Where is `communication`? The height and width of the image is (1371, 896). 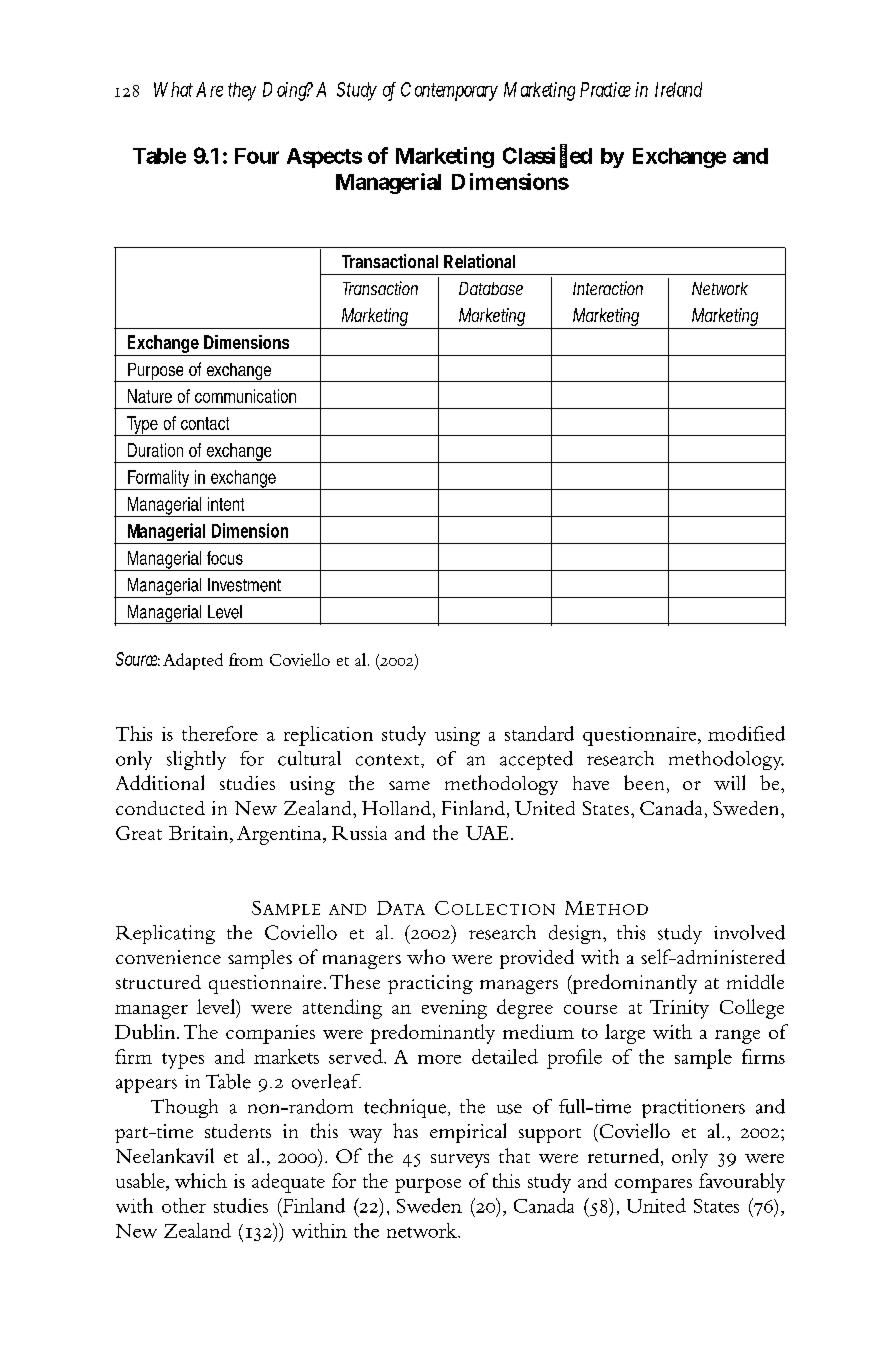
communication is located at coordinates (245, 396).
